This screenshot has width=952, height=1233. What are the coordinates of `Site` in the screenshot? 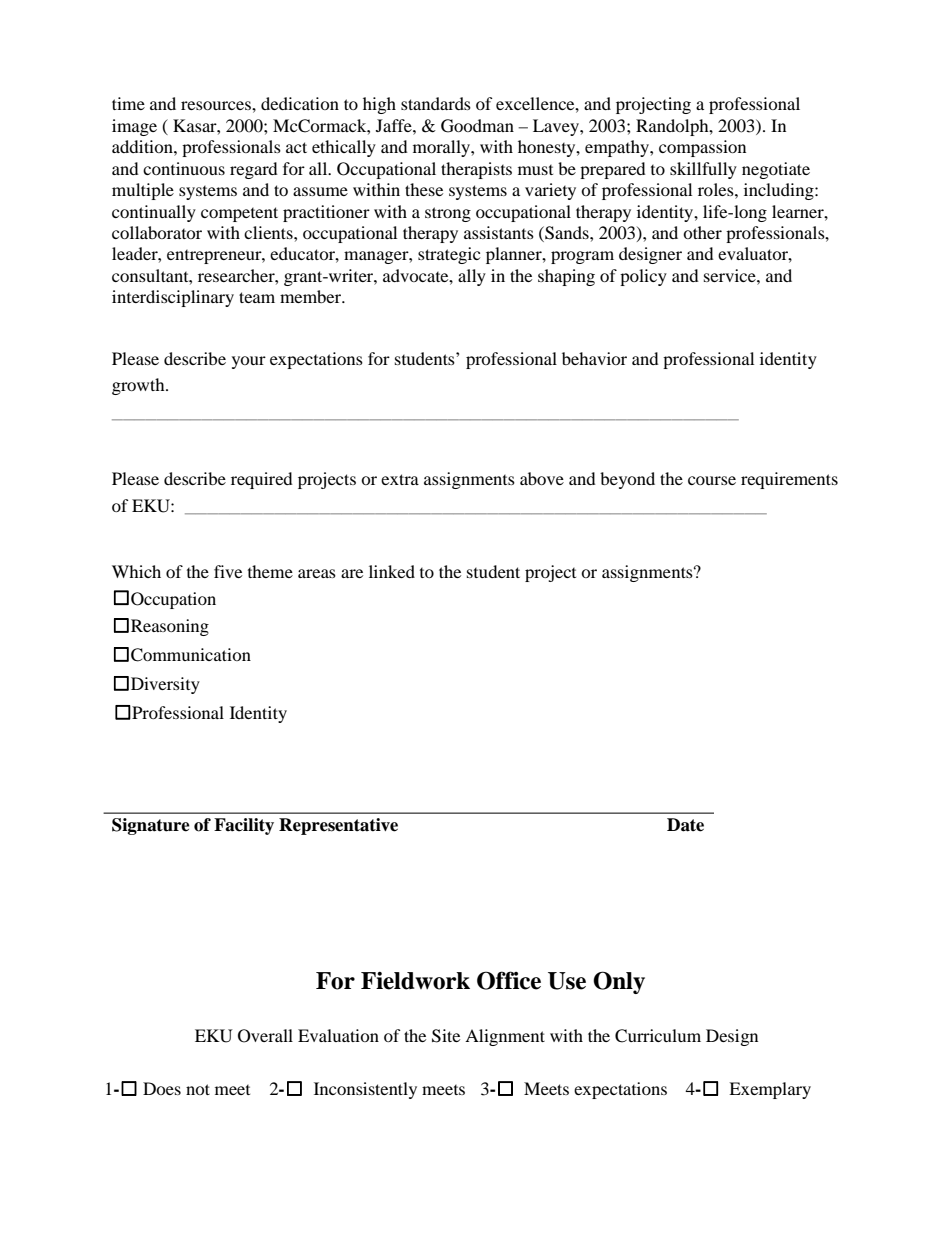 It's located at (446, 1036).
